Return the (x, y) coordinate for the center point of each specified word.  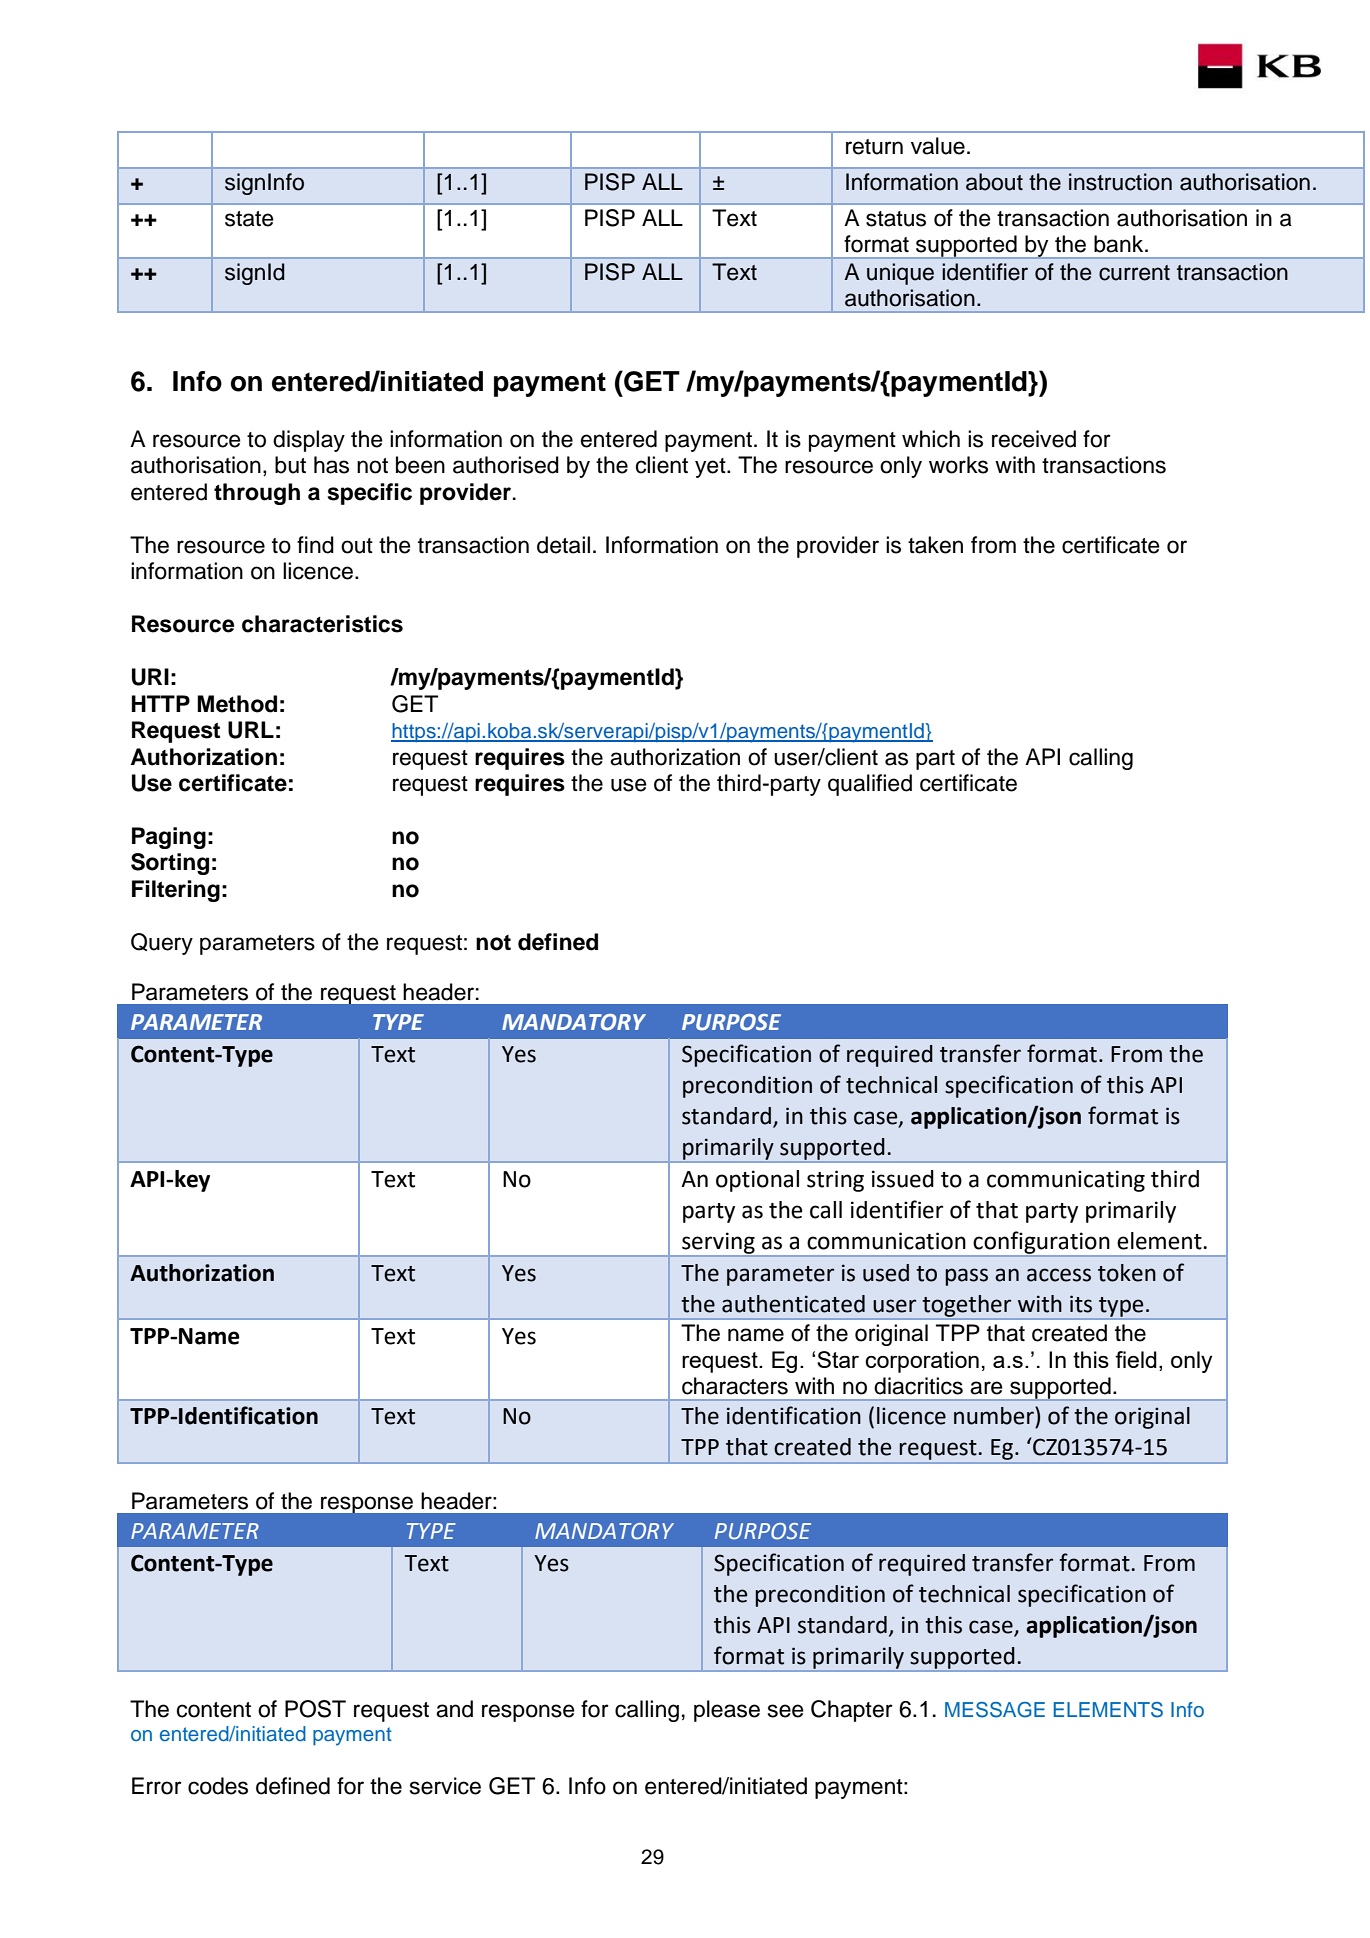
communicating (1066, 1181)
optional (757, 1181)
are (986, 1388)
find (315, 545)
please (727, 1711)
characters (735, 1386)
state (249, 219)
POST (315, 1709)
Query (162, 944)
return (874, 147)
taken (935, 545)
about (994, 182)
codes (218, 1786)
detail (563, 545)
